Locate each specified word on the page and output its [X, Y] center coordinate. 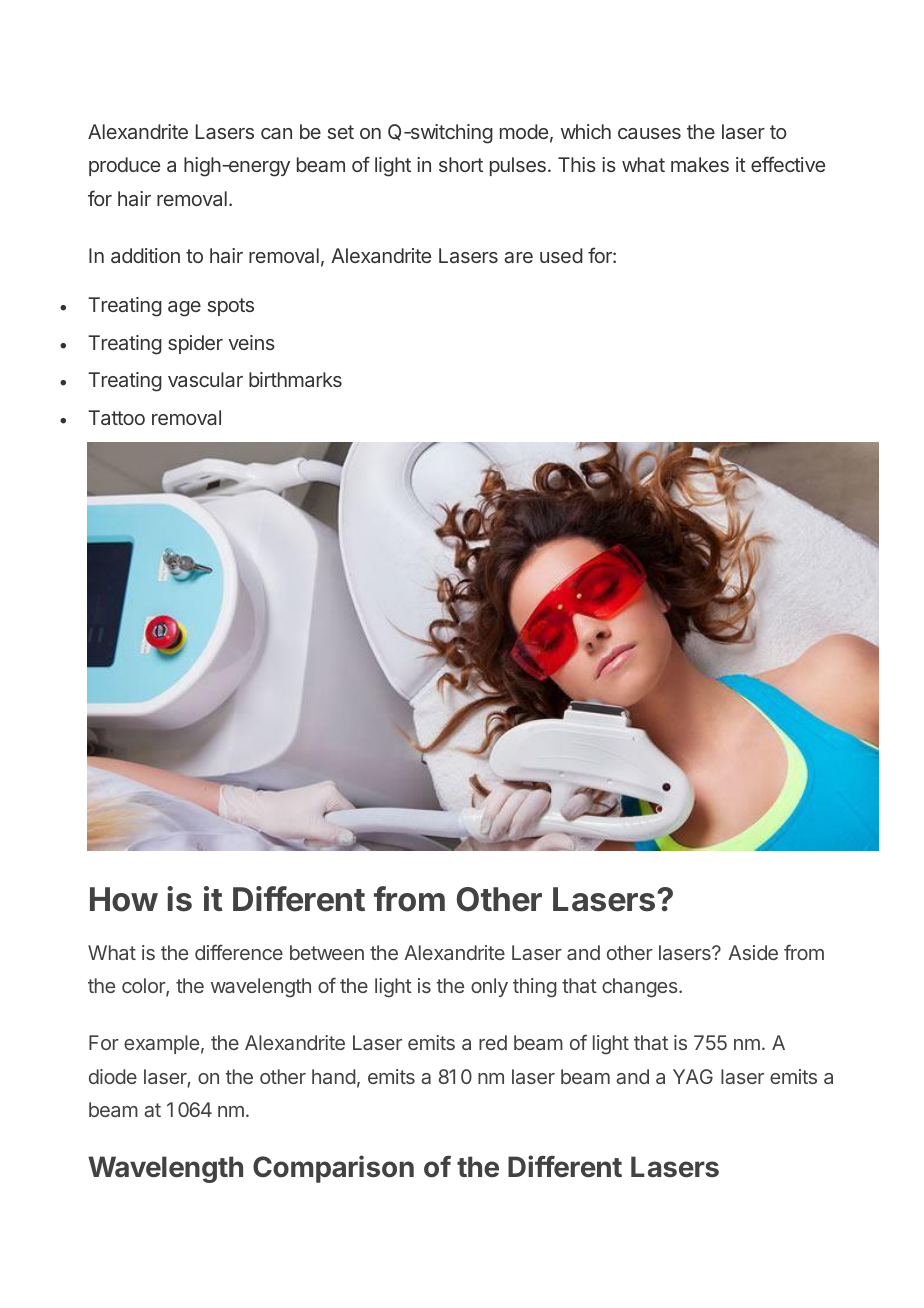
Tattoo [116, 417]
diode [113, 1076]
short [461, 164]
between [327, 952]
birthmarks [295, 379]
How [124, 899]
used [561, 255]
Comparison [333, 1169]
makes [700, 164]
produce [124, 166]
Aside [753, 952]
